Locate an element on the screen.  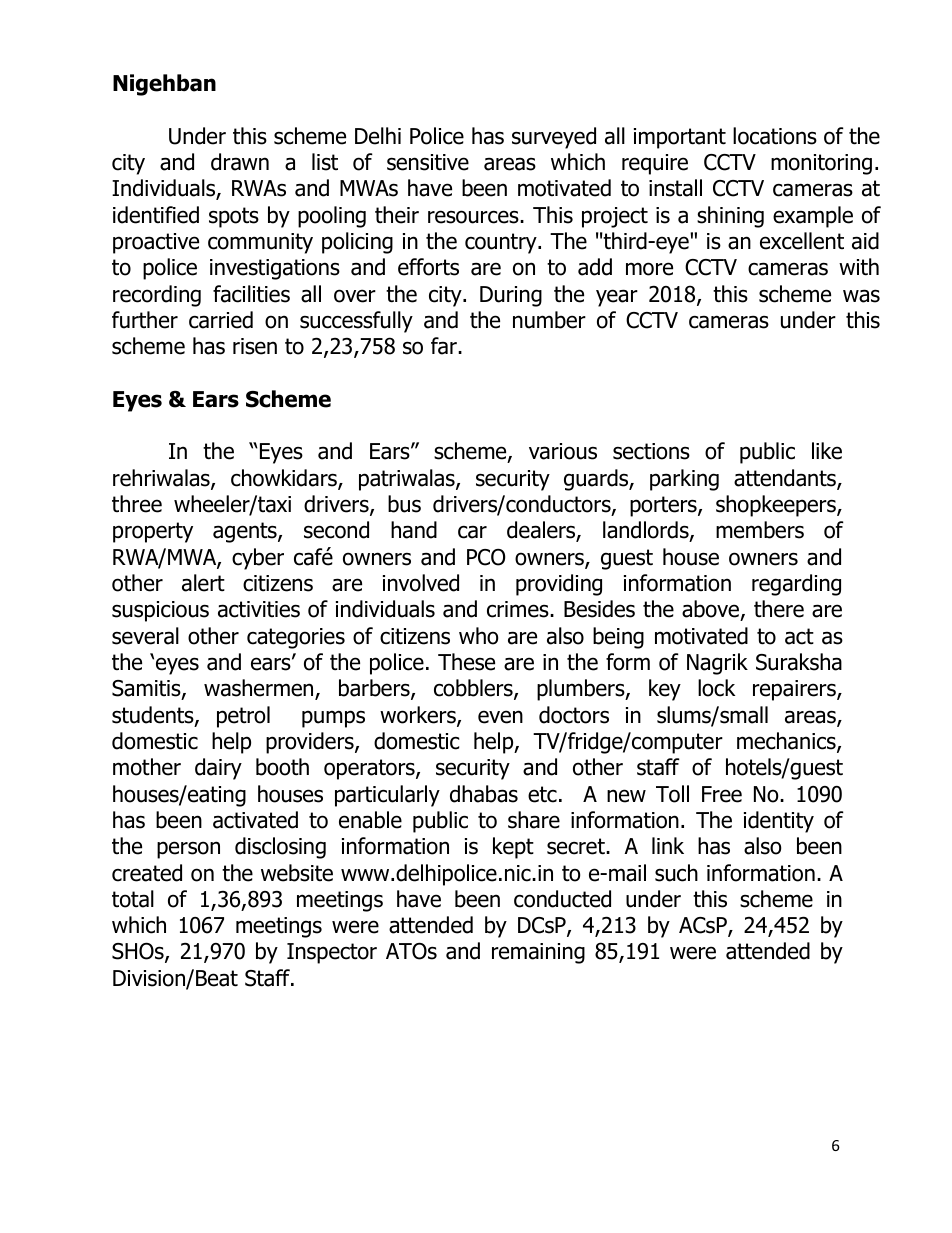
such is located at coordinates (676, 873).
